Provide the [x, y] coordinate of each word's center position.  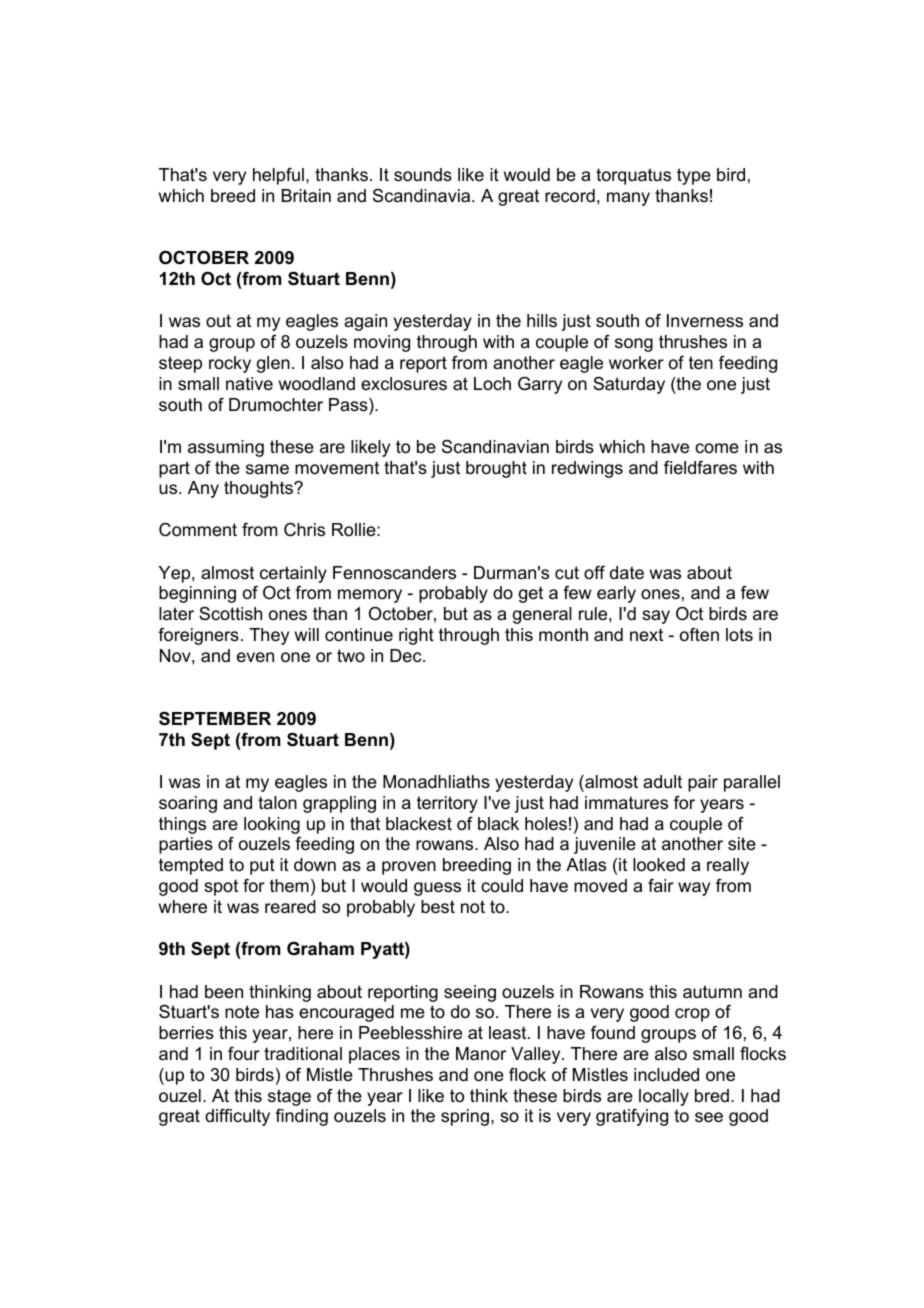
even [255, 657]
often [699, 634]
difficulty [237, 1117]
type [694, 176]
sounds [423, 175]
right [416, 636]
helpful [278, 176]
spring [465, 1117]
